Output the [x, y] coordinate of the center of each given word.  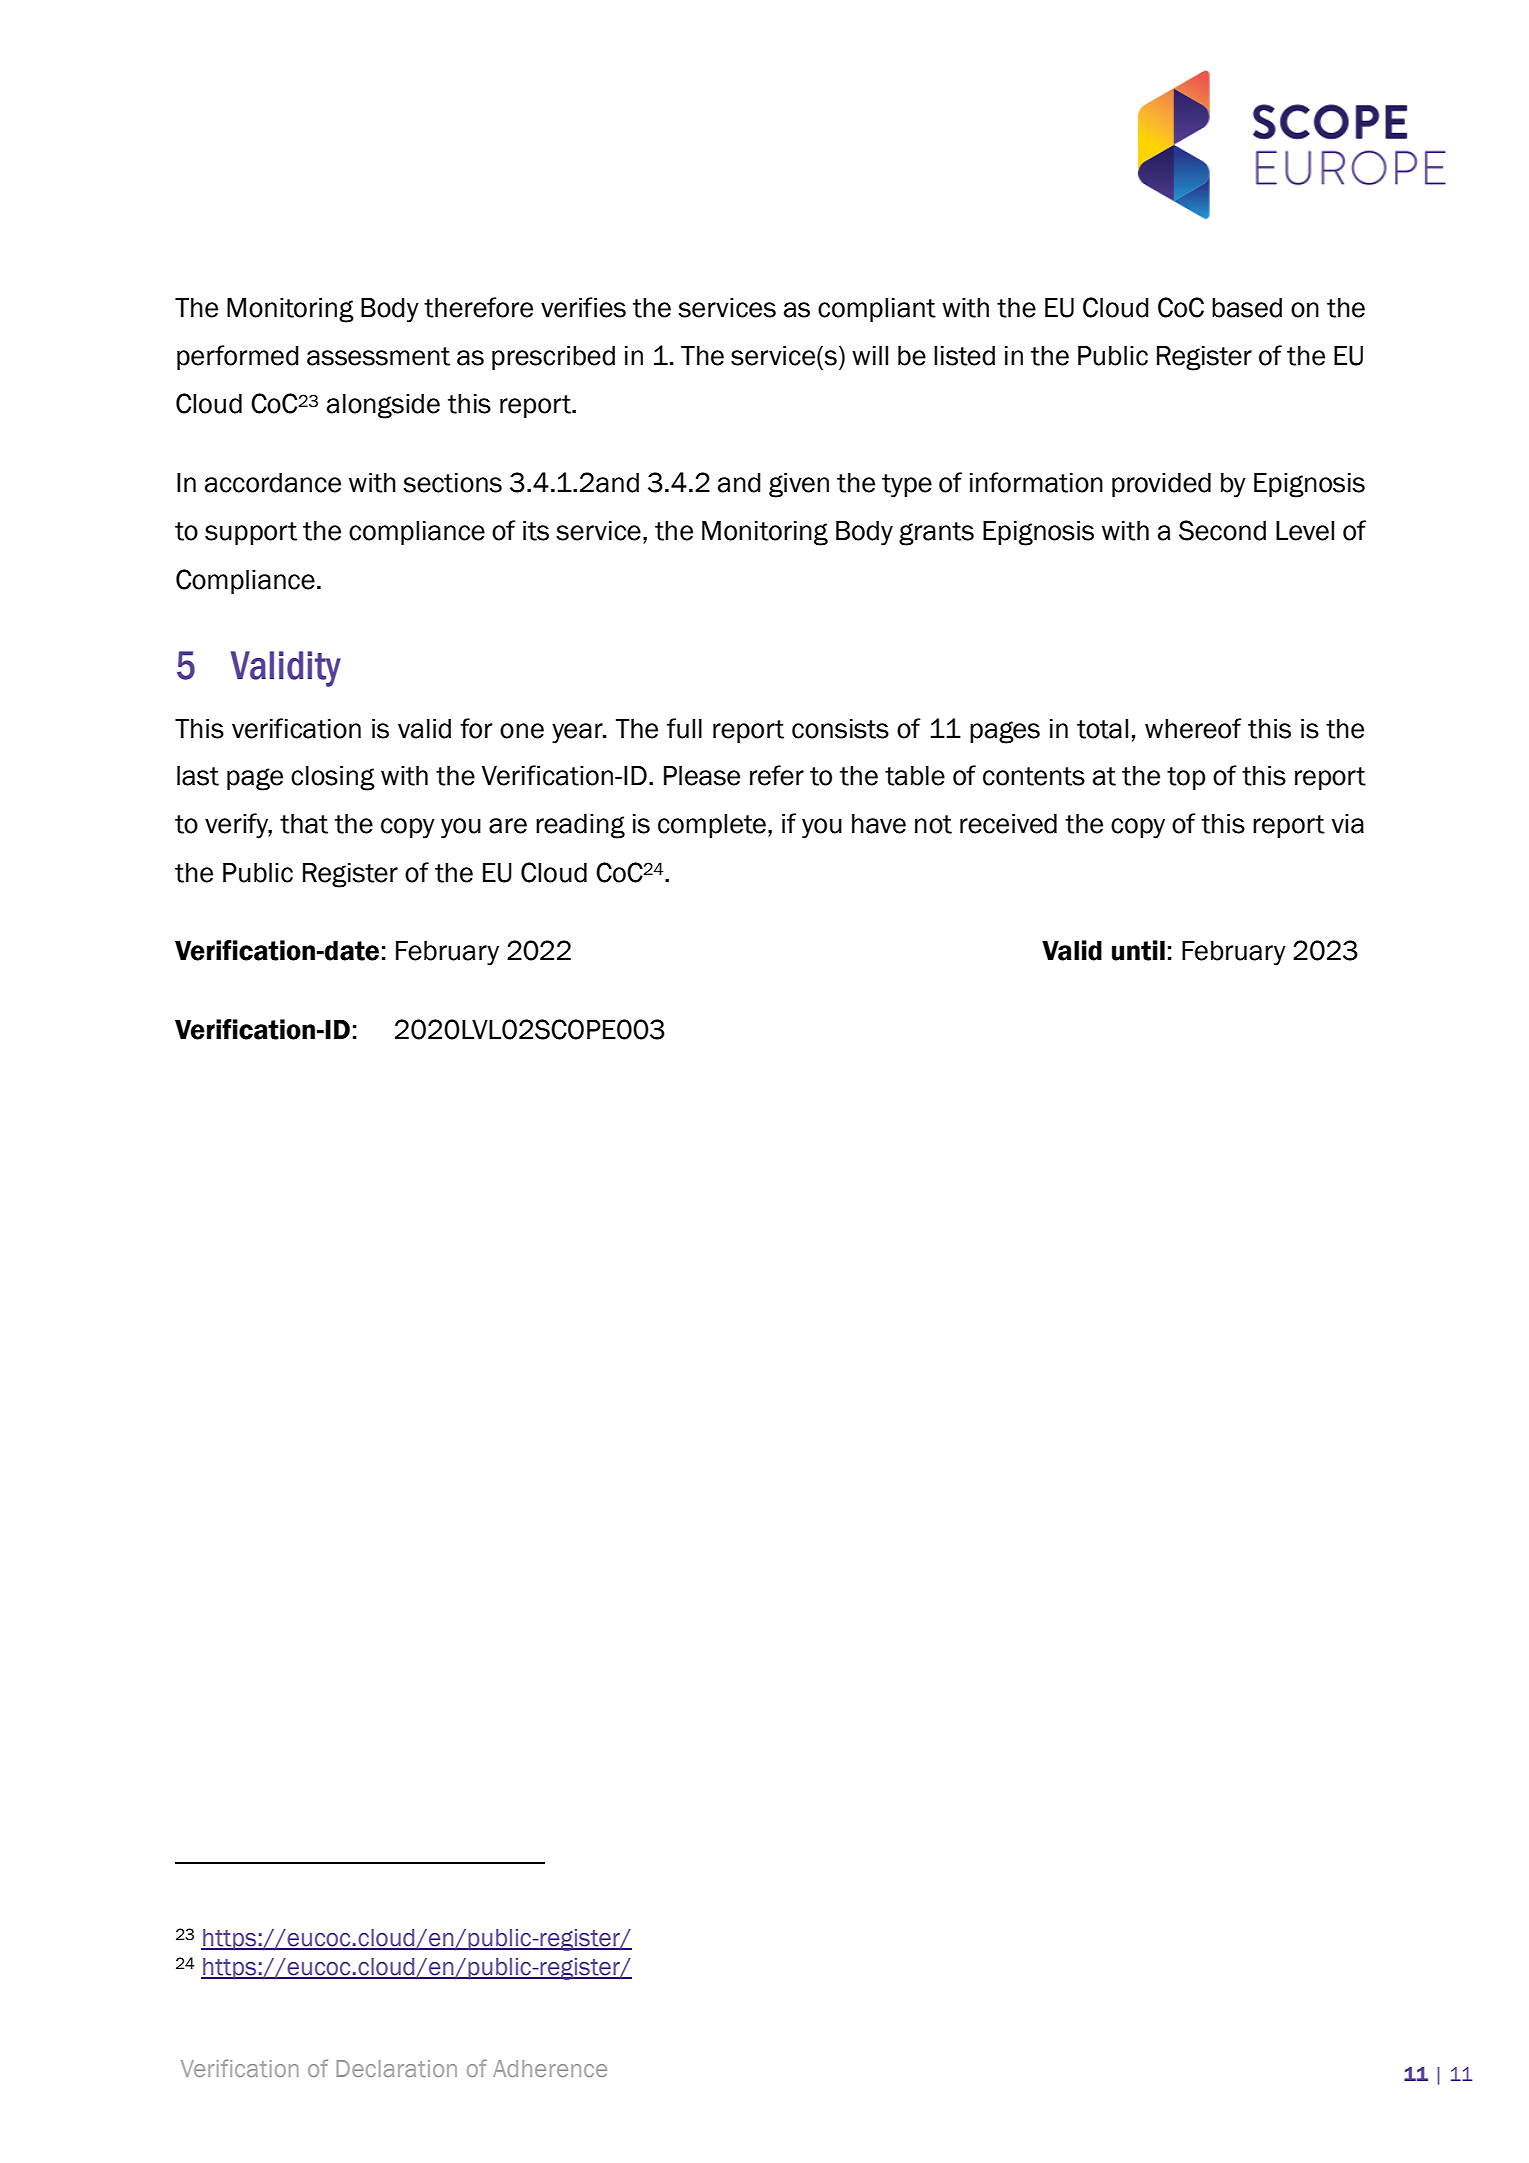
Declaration [396, 2068]
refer [777, 775]
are [508, 826]
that [304, 824]
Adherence [550, 2068]
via [1347, 824]
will [870, 355]
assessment [378, 356]
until [1138, 950]
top [1186, 778]
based [1247, 308]
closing [333, 778]
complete [712, 826]
